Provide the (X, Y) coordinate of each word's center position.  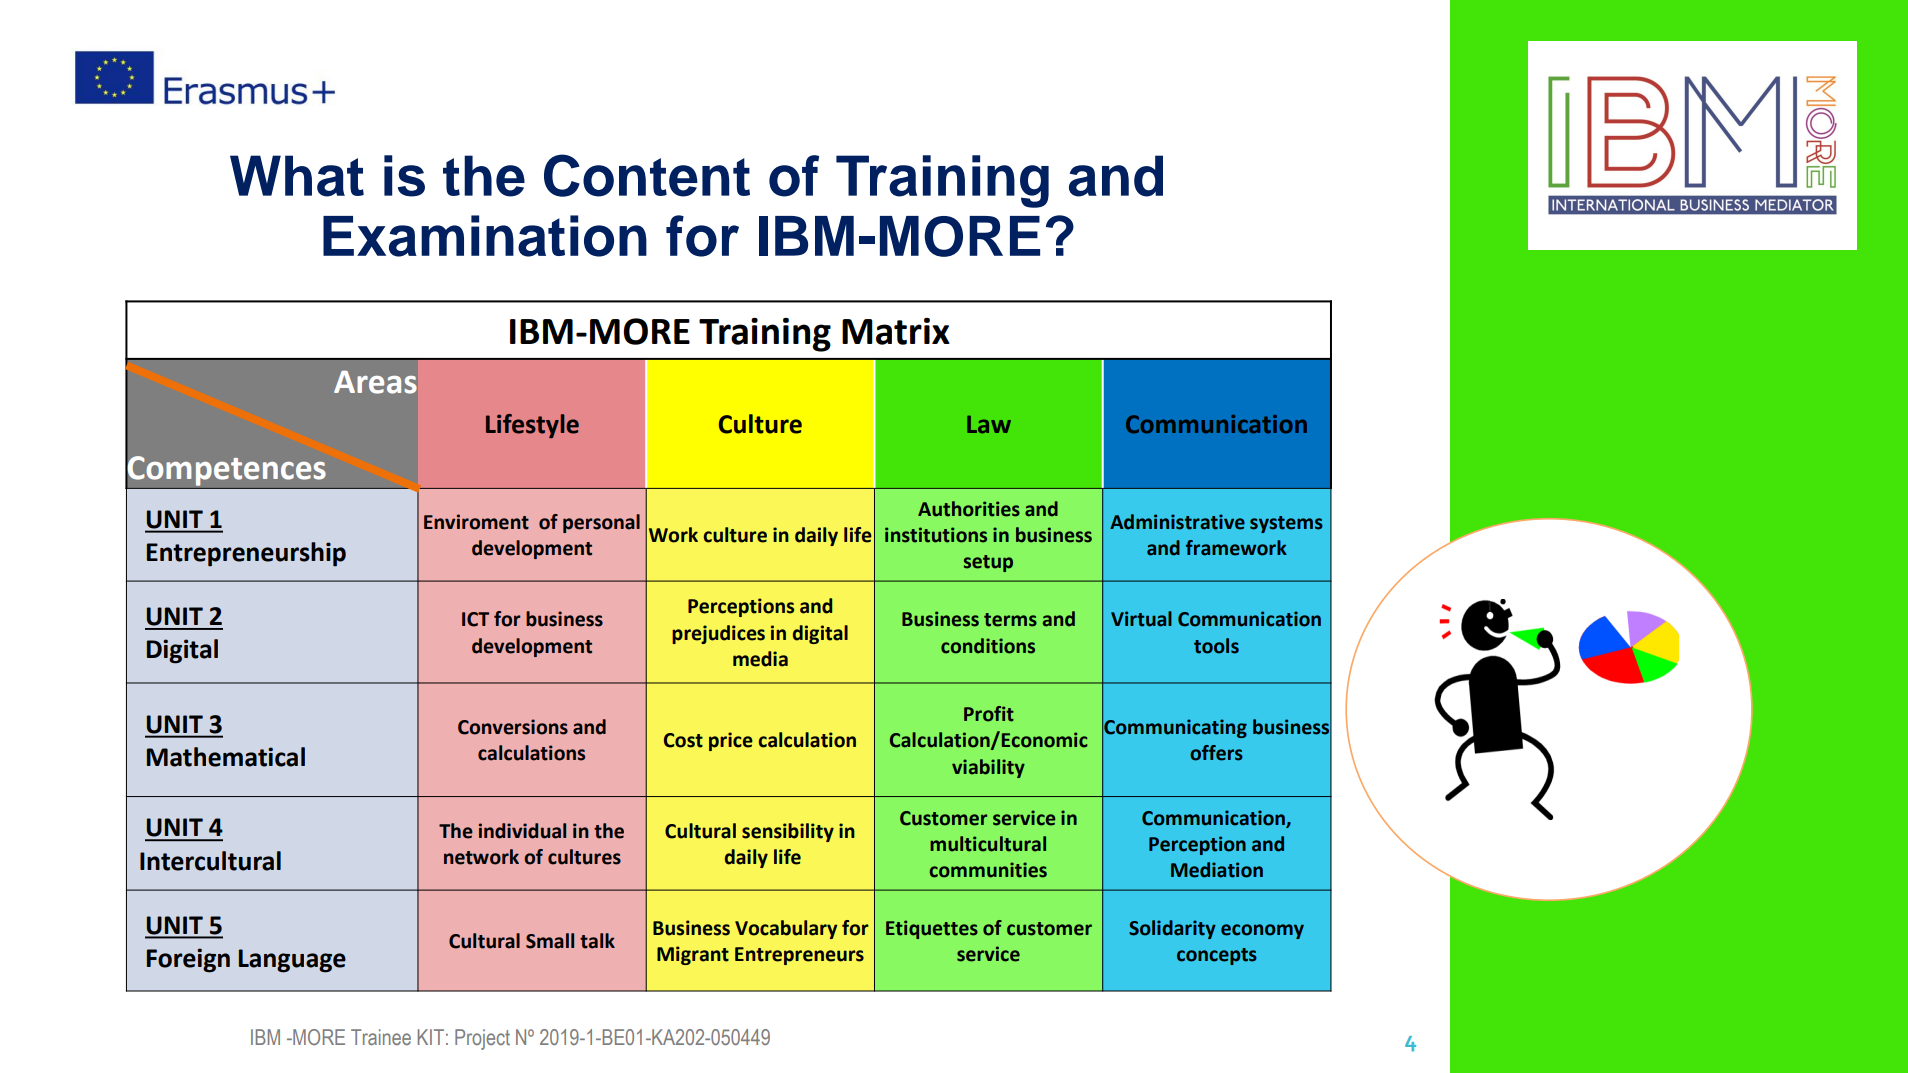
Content (647, 175)
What (297, 176)
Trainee (381, 1037)
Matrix (896, 331)
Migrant (693, 955)
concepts (1216, 956)
